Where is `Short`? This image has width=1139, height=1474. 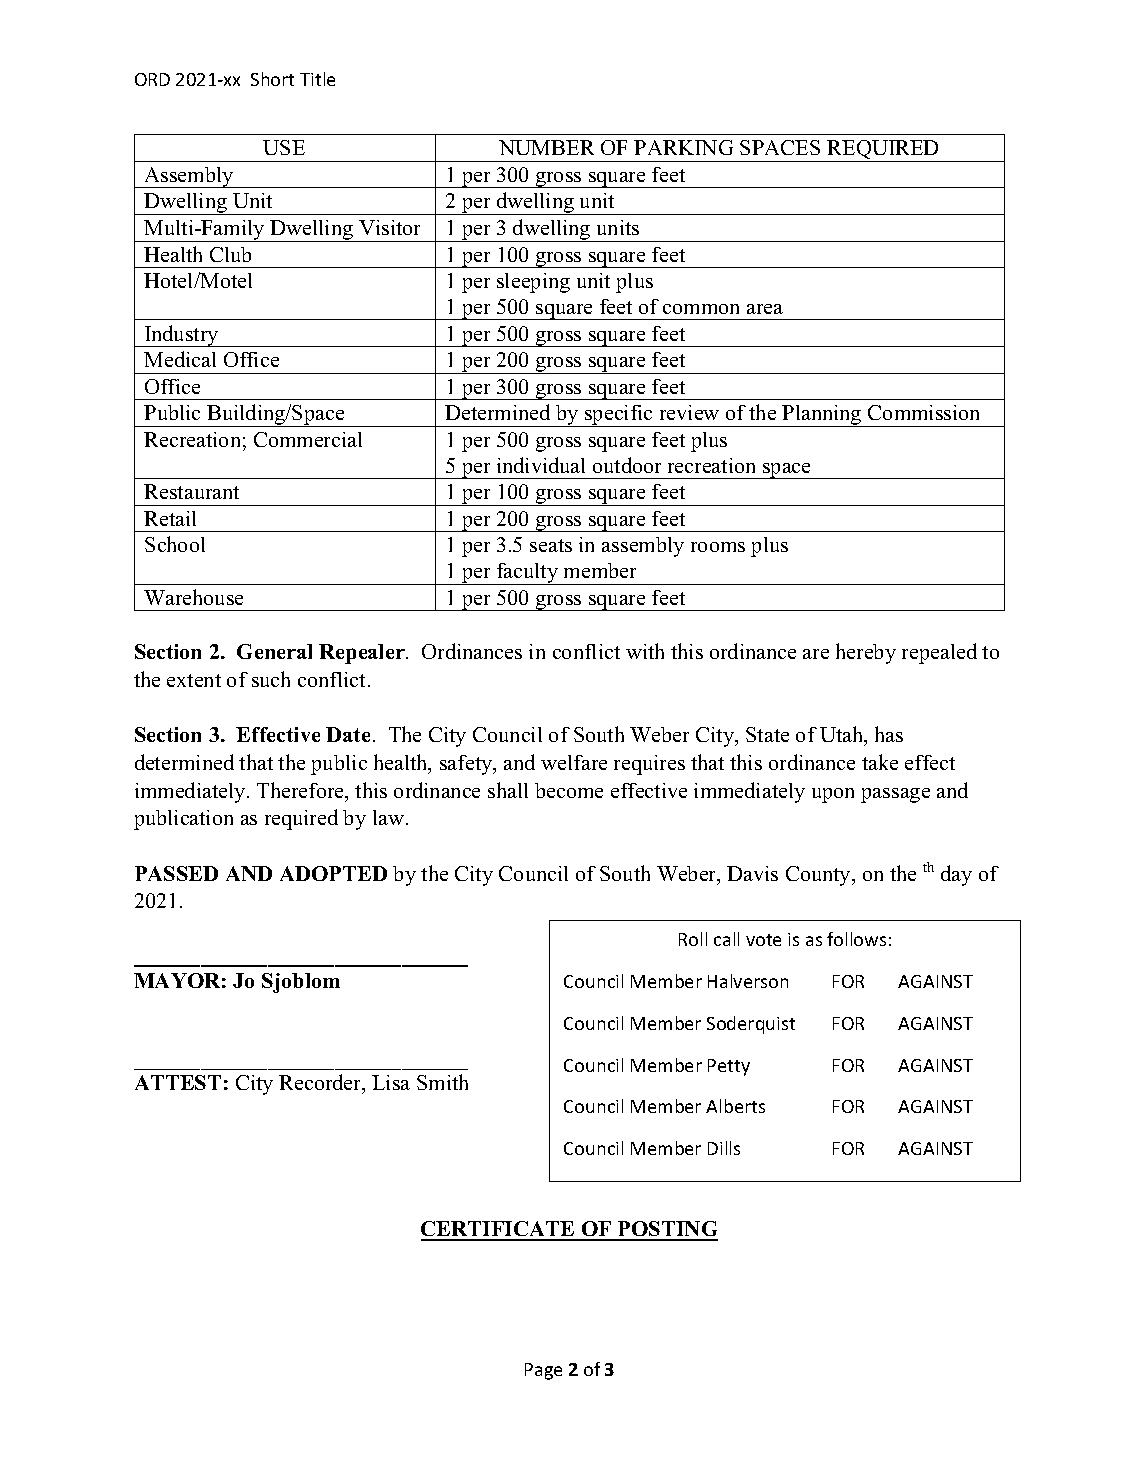
Short is located at coordinates (272, 79).
